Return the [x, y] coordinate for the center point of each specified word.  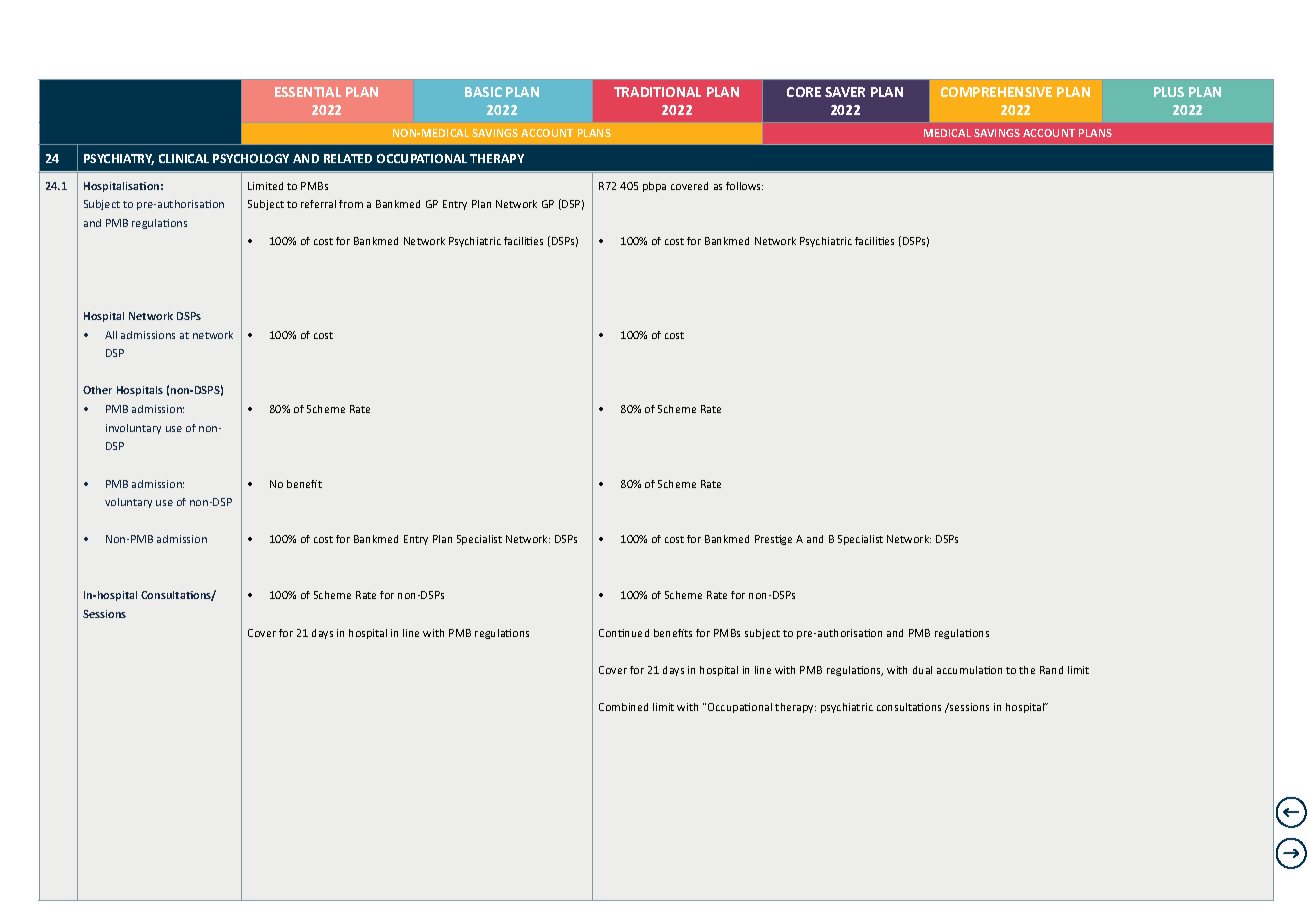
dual [922, 670]
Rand [1051, 670]
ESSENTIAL [308, 92]
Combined [623, 707]
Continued [624, 633]
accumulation [969, 670]
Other [97, 390]
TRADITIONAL [657, 92]
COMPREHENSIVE [996, 92]
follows [744, 186]
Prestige [773, 540]
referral [318, 204]
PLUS [1169, 92]
